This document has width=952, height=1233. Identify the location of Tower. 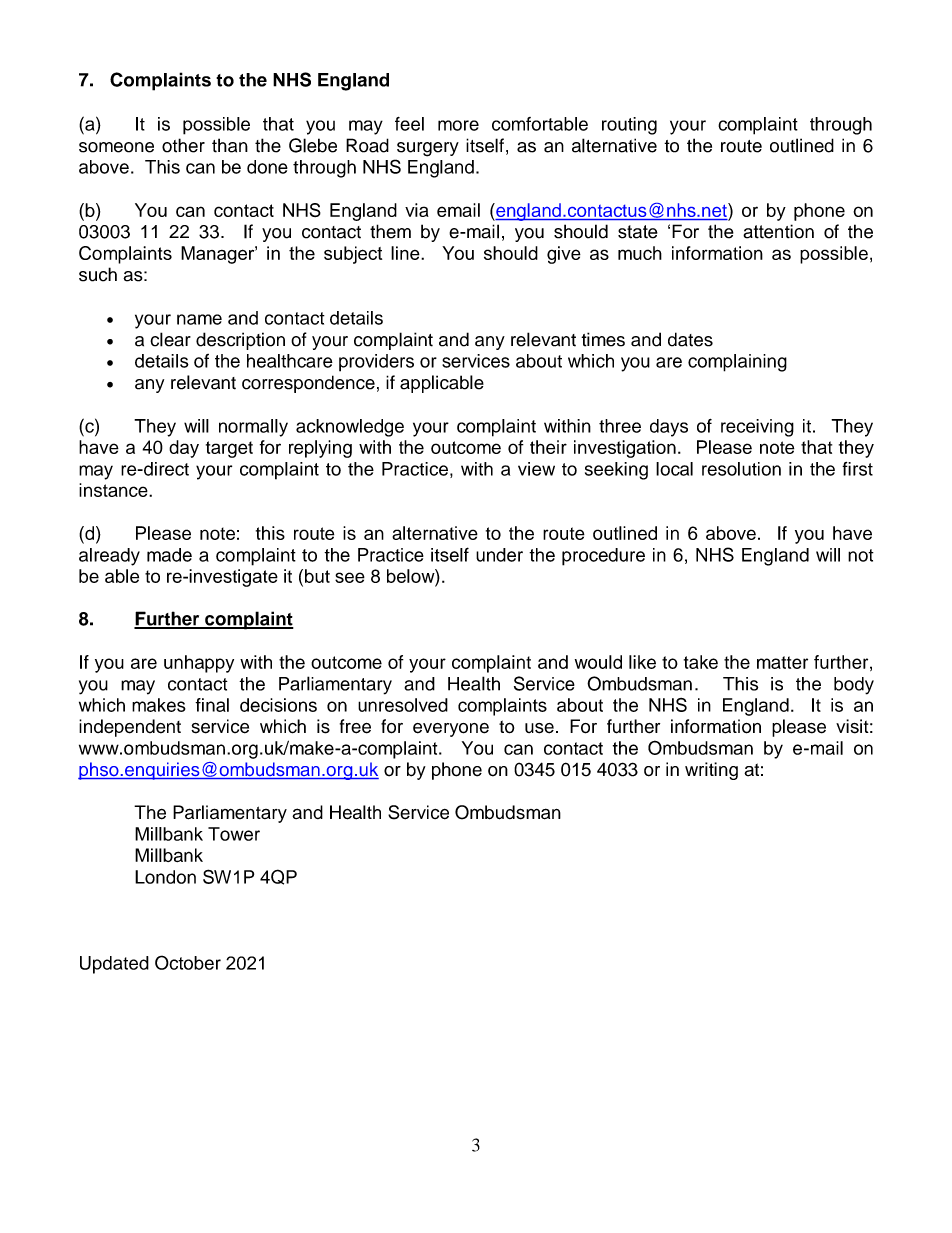
(234, 834).
